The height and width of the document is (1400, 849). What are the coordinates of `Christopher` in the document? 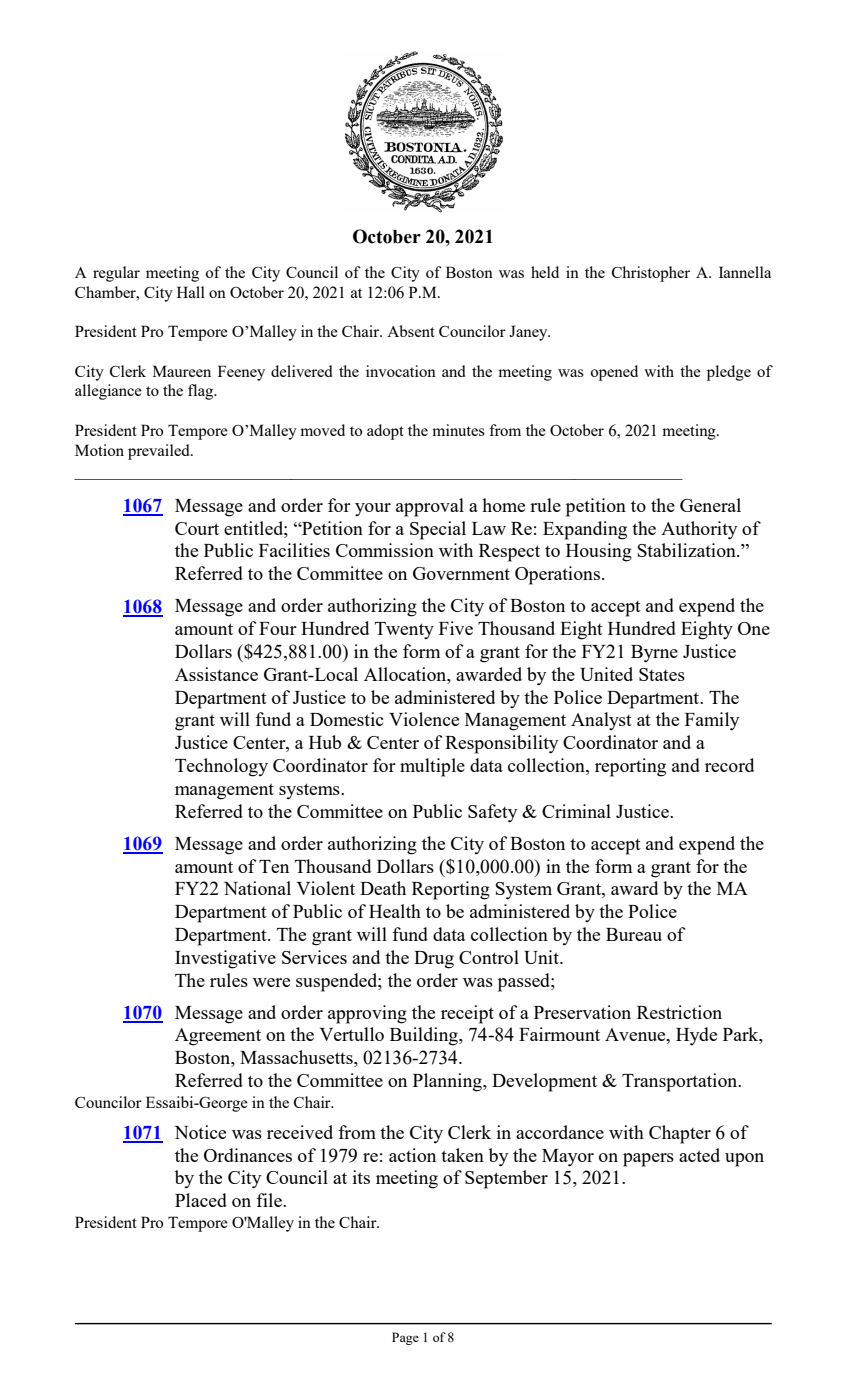 It's located at (651, 274).
